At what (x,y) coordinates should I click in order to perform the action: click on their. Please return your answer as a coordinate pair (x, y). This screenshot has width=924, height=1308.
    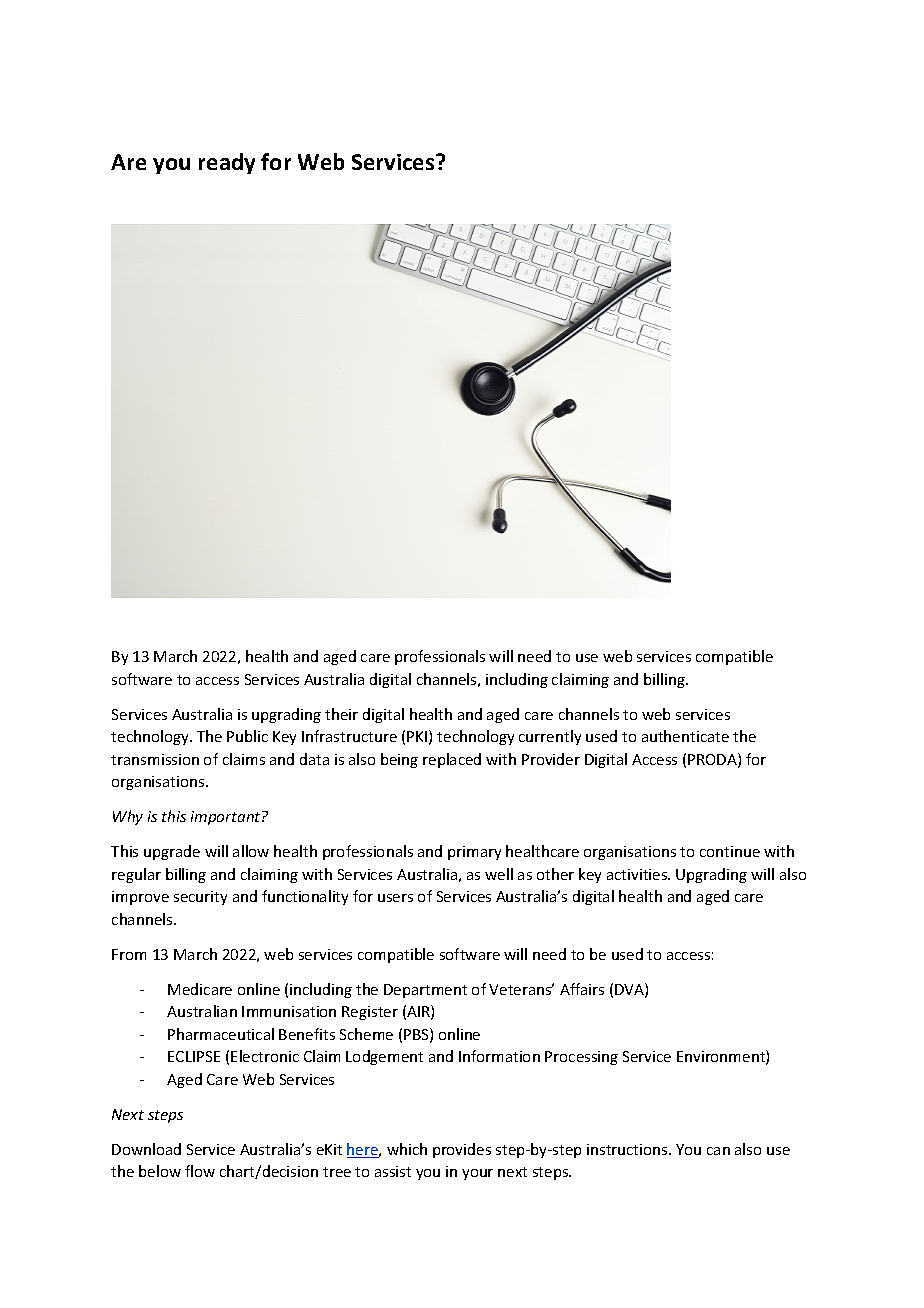
    Looking at the image, I should click on (341, 714).
